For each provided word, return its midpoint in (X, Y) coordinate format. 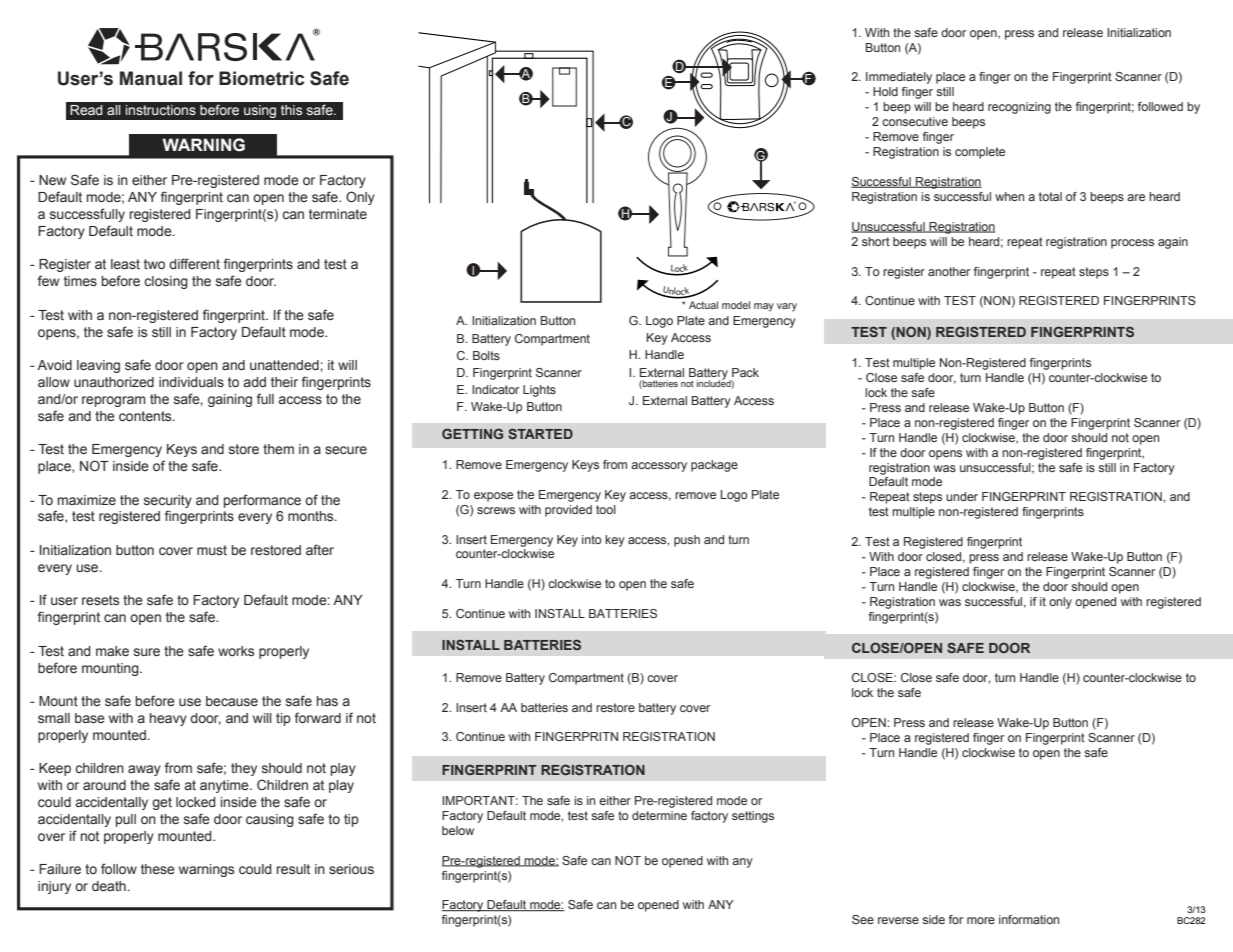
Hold (885, 91)
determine (659, 815)
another (949, 271)
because (232, 701)
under (962, 496)
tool (606, 509)
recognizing (1019, 108)
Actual (703, 305)
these (158, 869)
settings (753, 817)
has (327, 701)
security (168, 501)
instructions (161, 110)
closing (166, 282)
